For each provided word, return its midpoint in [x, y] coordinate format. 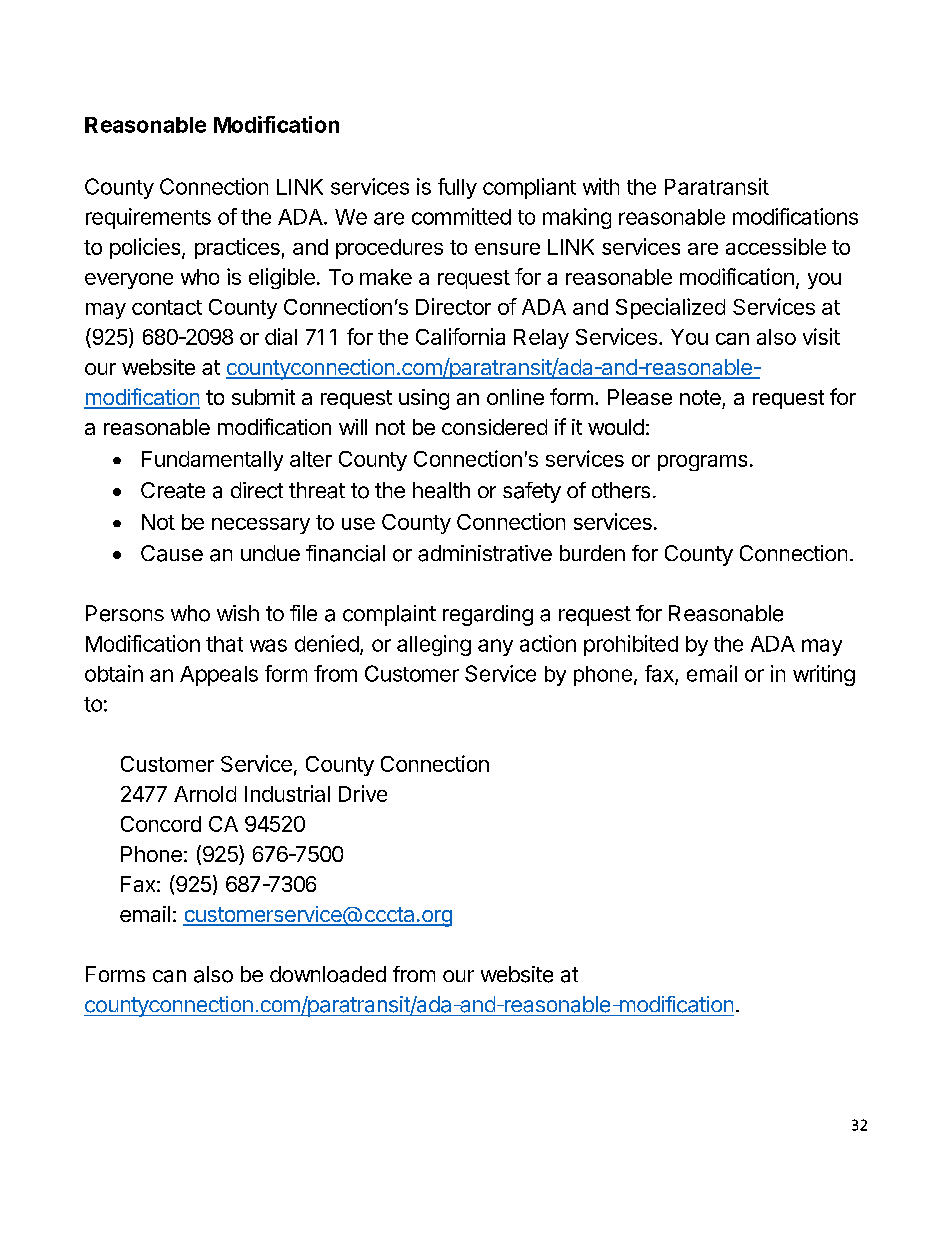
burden [592, 553]
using [424, 399]
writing [824, 675]
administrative [485, 553]
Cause [172, 553]
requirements [148, 218]
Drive [363, 793]
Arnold [205, 794]
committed [461, 216]
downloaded [328, 974]
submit [263, 397]
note [700, 397]
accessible [776, 246]
